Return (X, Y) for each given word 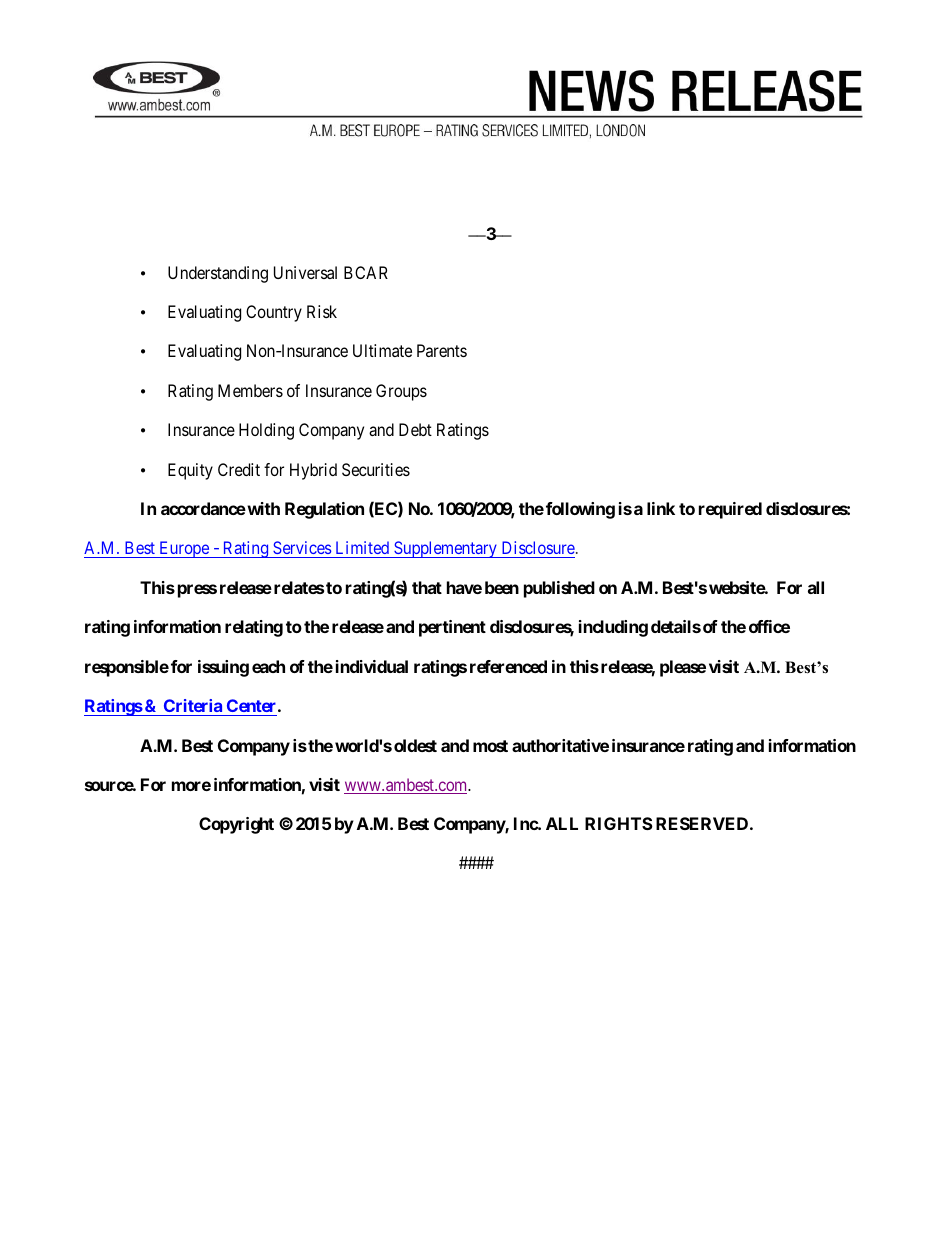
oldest (415, 745)
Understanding (218, 274)
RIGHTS (619, 823)
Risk (322, 311)
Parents (442, 350)
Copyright (236, 825)
